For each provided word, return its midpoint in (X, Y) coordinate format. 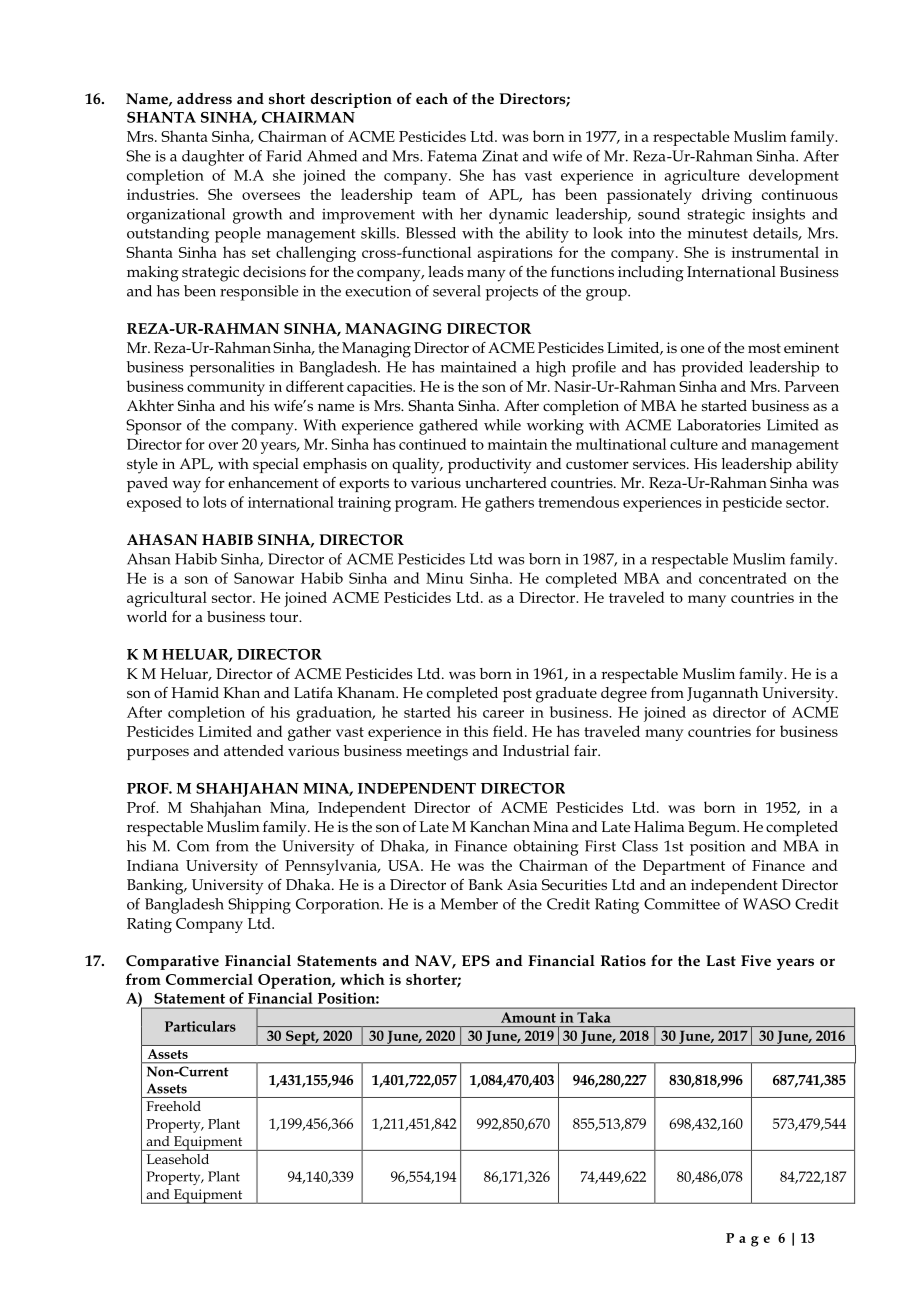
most (764, 348)
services (660, 463)
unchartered (506, 482)
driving (727, 196)
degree (624, 695)
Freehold (174, 1106)
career (503, 714)
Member (469, 904)
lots (215, 502)
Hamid (195, 692)
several (457, 291)
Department (684, 867)
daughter (213, 158)
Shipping (259, 906)
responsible (259, 293)
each (432, 98)
